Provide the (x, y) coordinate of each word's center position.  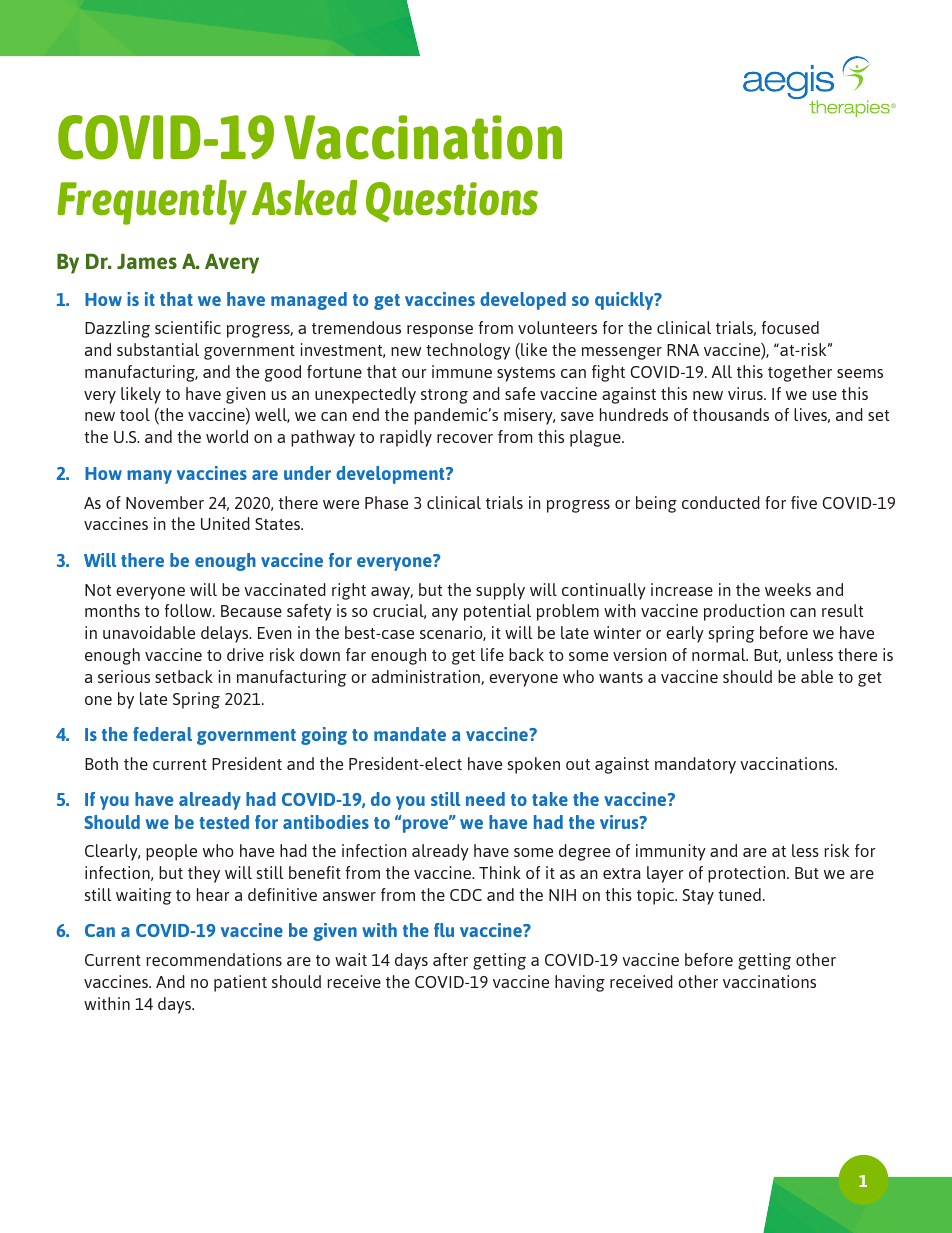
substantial (158, 349)
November (165, 502)
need (485, 799)
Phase (386, 502)
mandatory (695, 765)
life (492, 654)
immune (462, 371)
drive (245, 654)
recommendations (214, 959)
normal (720, 654)
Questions (452, 202)
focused (790, 327)
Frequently (152, 202)
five (804, 502)
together (800, 373)
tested (224, 822)
